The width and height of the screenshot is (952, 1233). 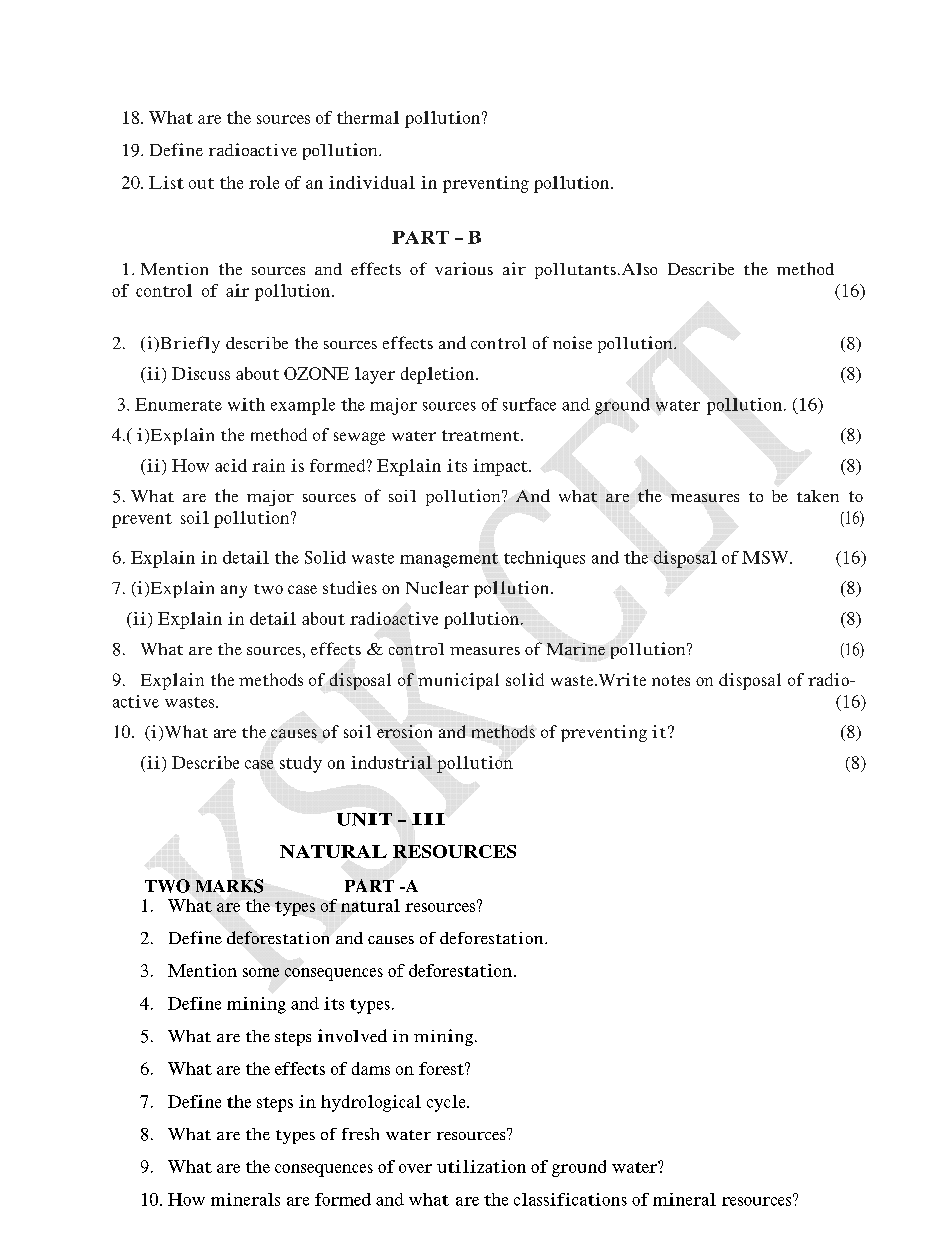 I want to click on utilization, so click(x=481, y=1166).
